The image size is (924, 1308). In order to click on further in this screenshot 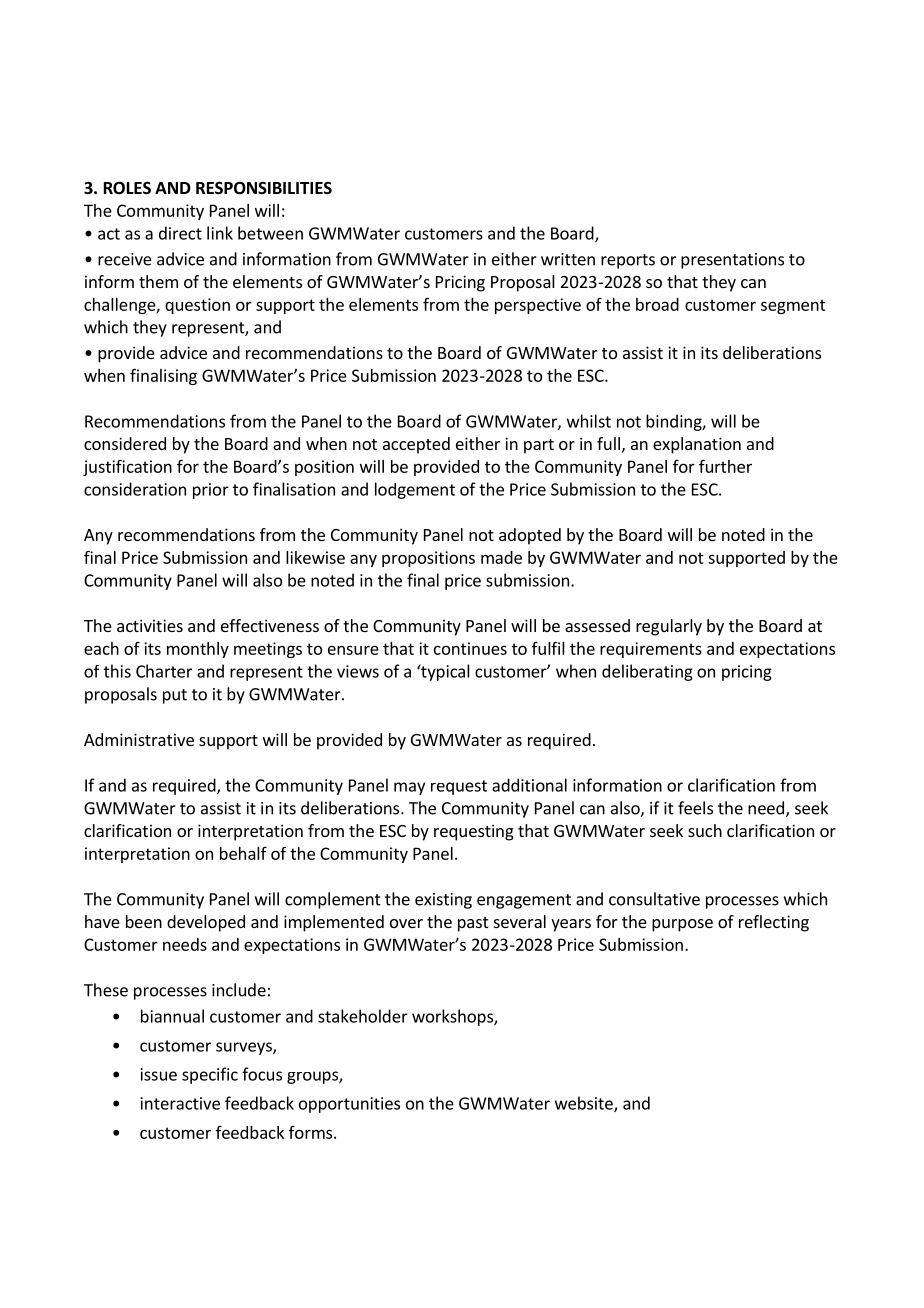, I will do `click(725, 466)`.
